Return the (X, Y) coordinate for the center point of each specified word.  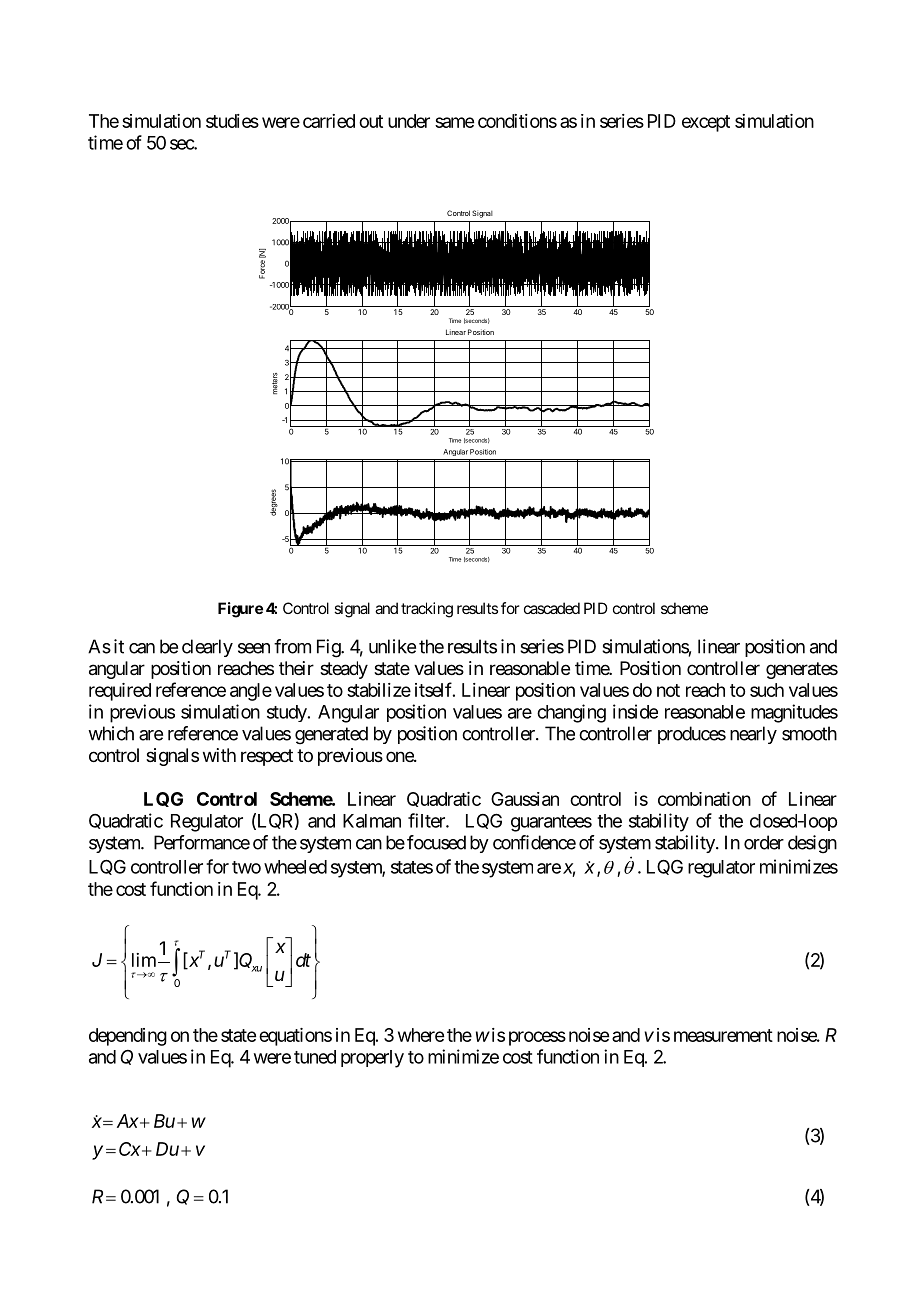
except (706, 123)
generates (802, 670)
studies (232, 121)
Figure (240, 610)
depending (128, 1037)
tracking (427, 610)
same (454, 122)
